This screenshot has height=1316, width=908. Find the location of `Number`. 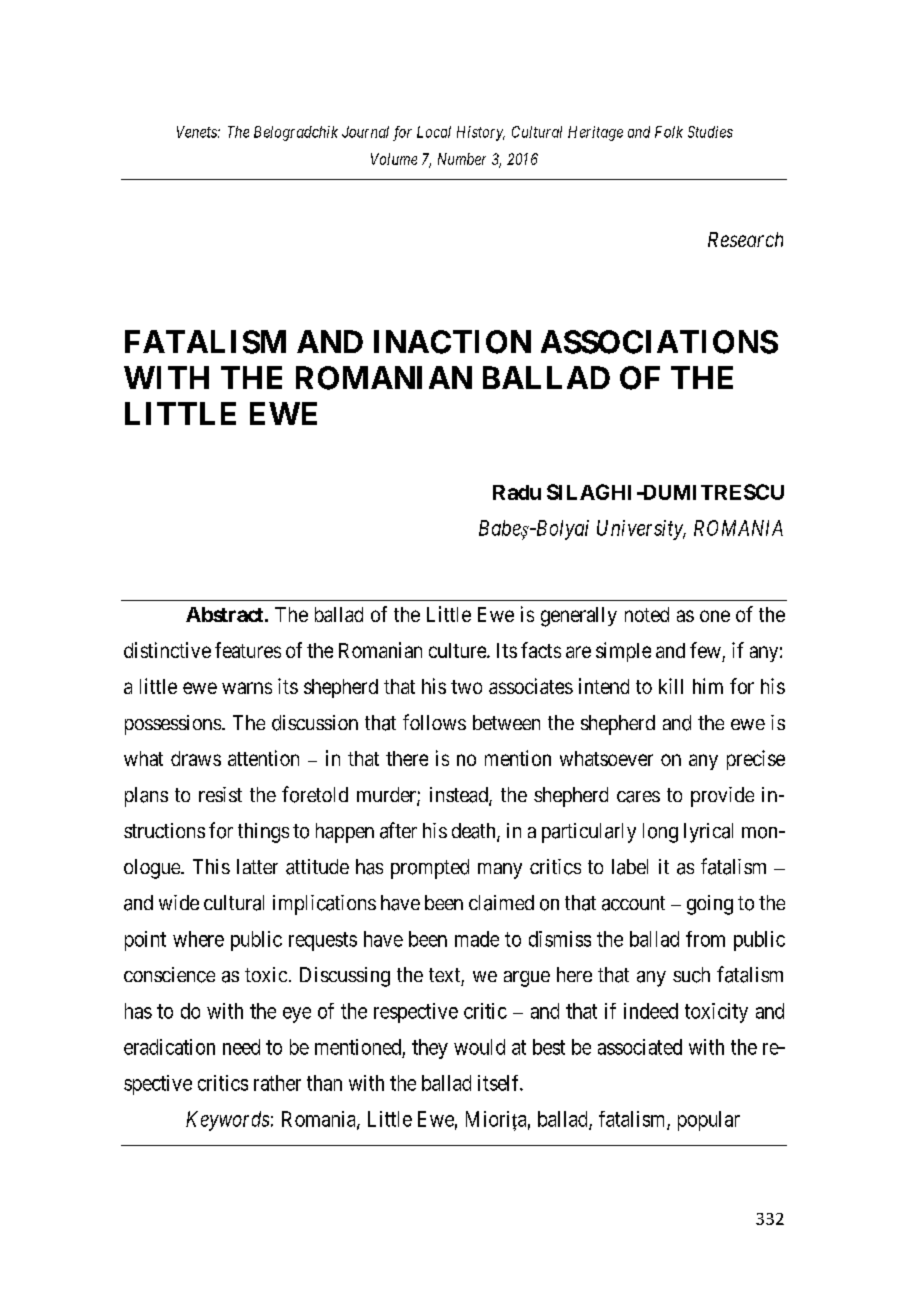

Number is located at coordinates (462, 159).
